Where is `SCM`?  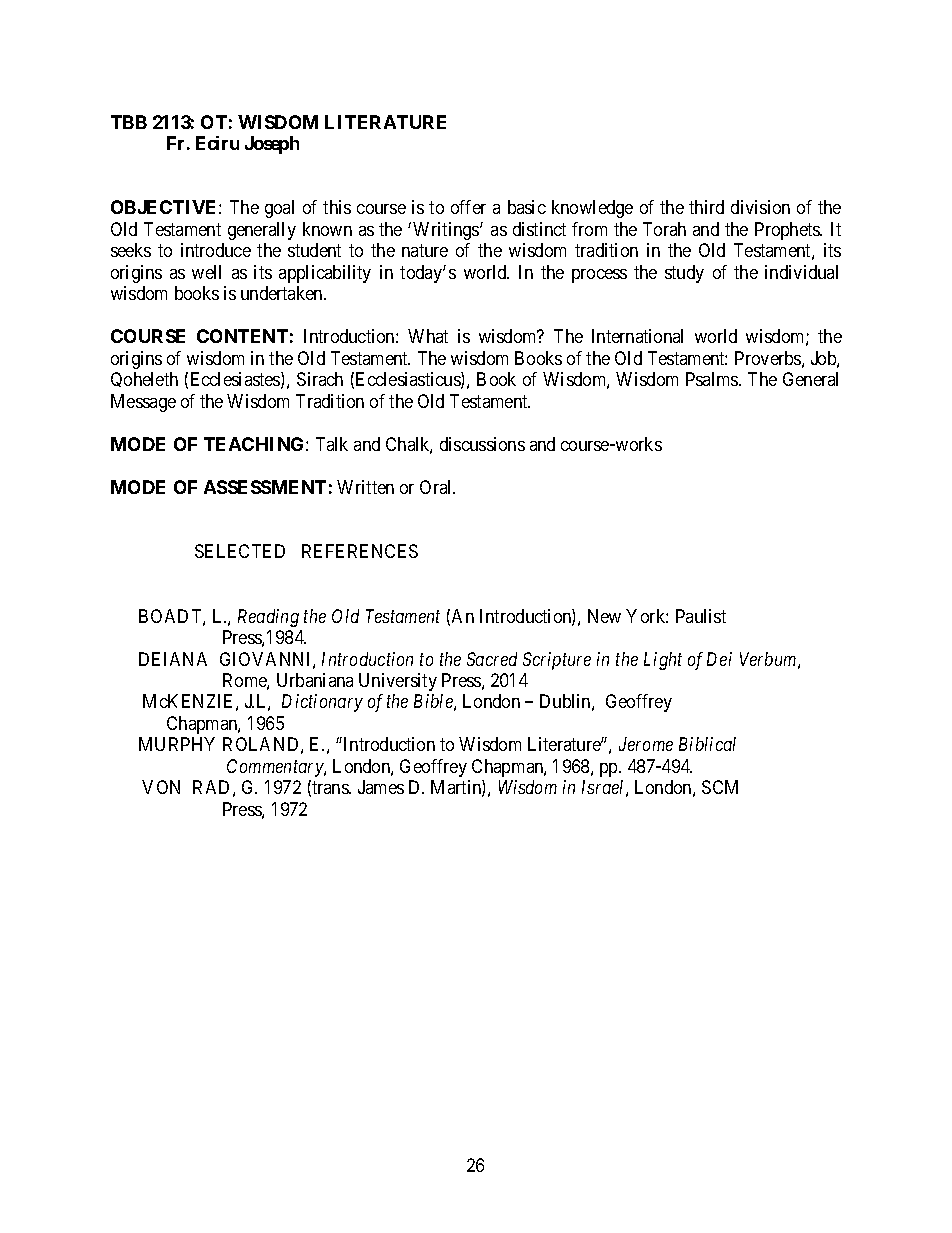 SCM is located at coordinates (720, 787).
